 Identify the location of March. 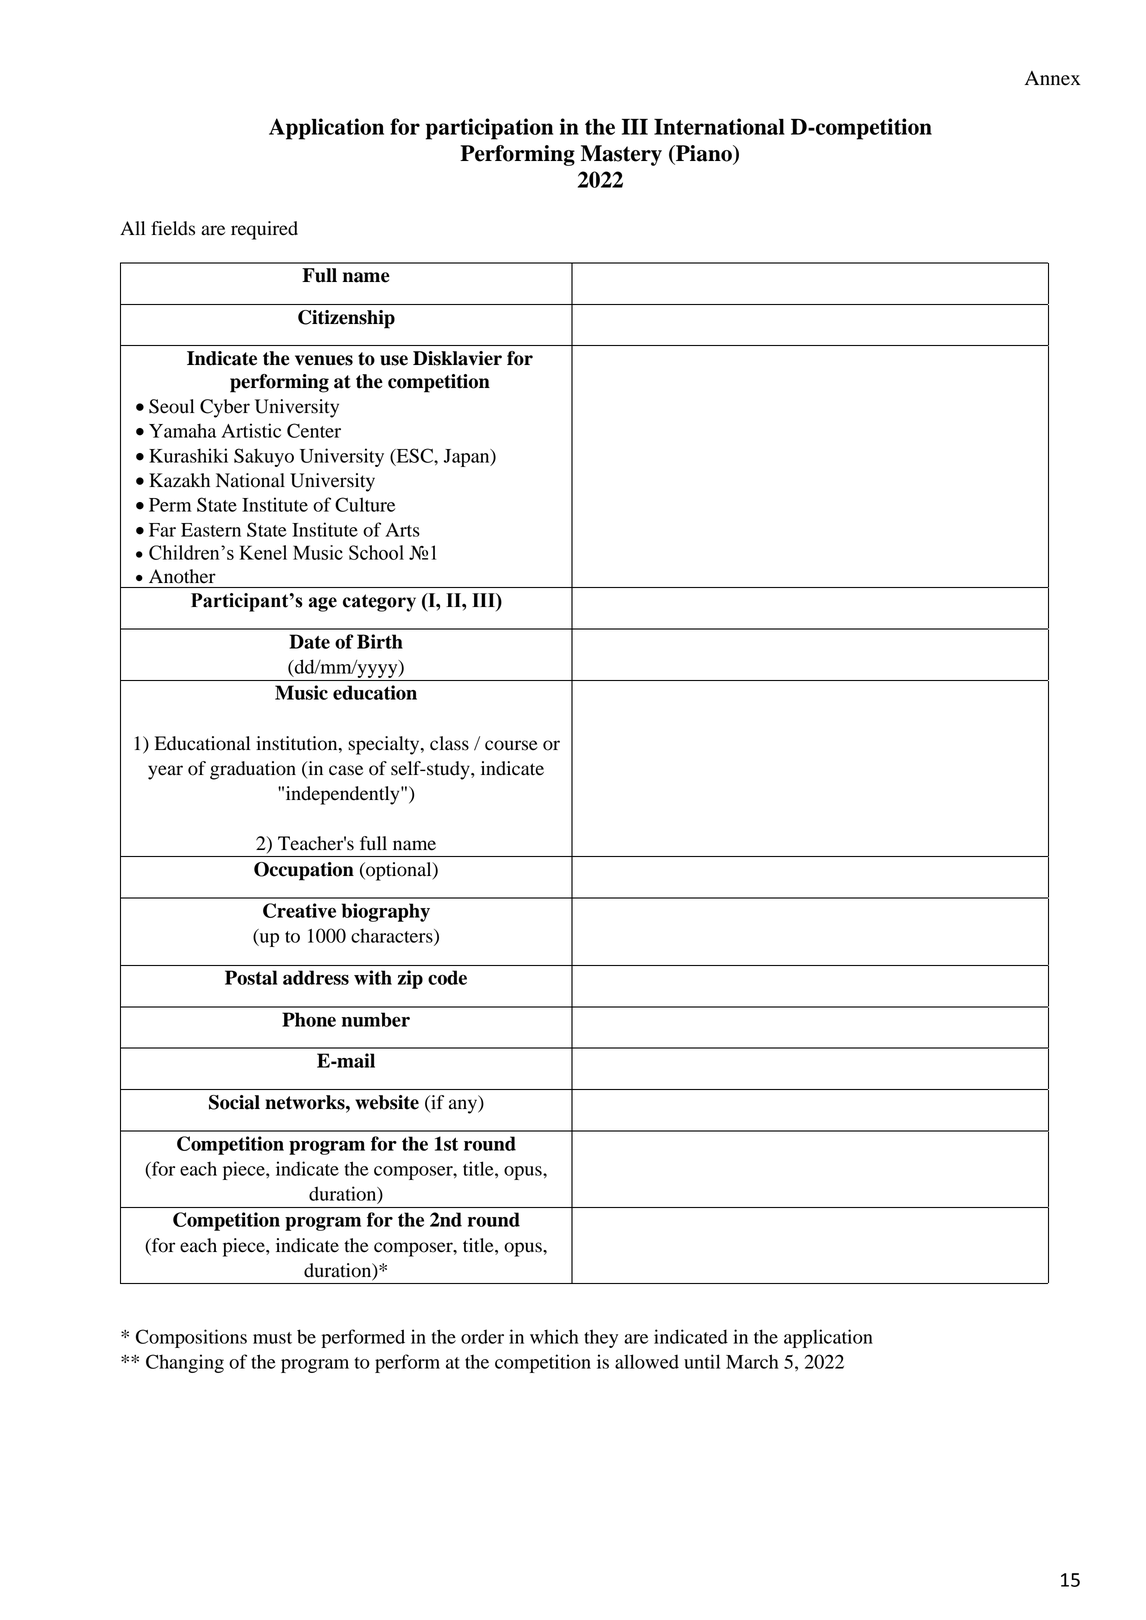
(752, 1361).
